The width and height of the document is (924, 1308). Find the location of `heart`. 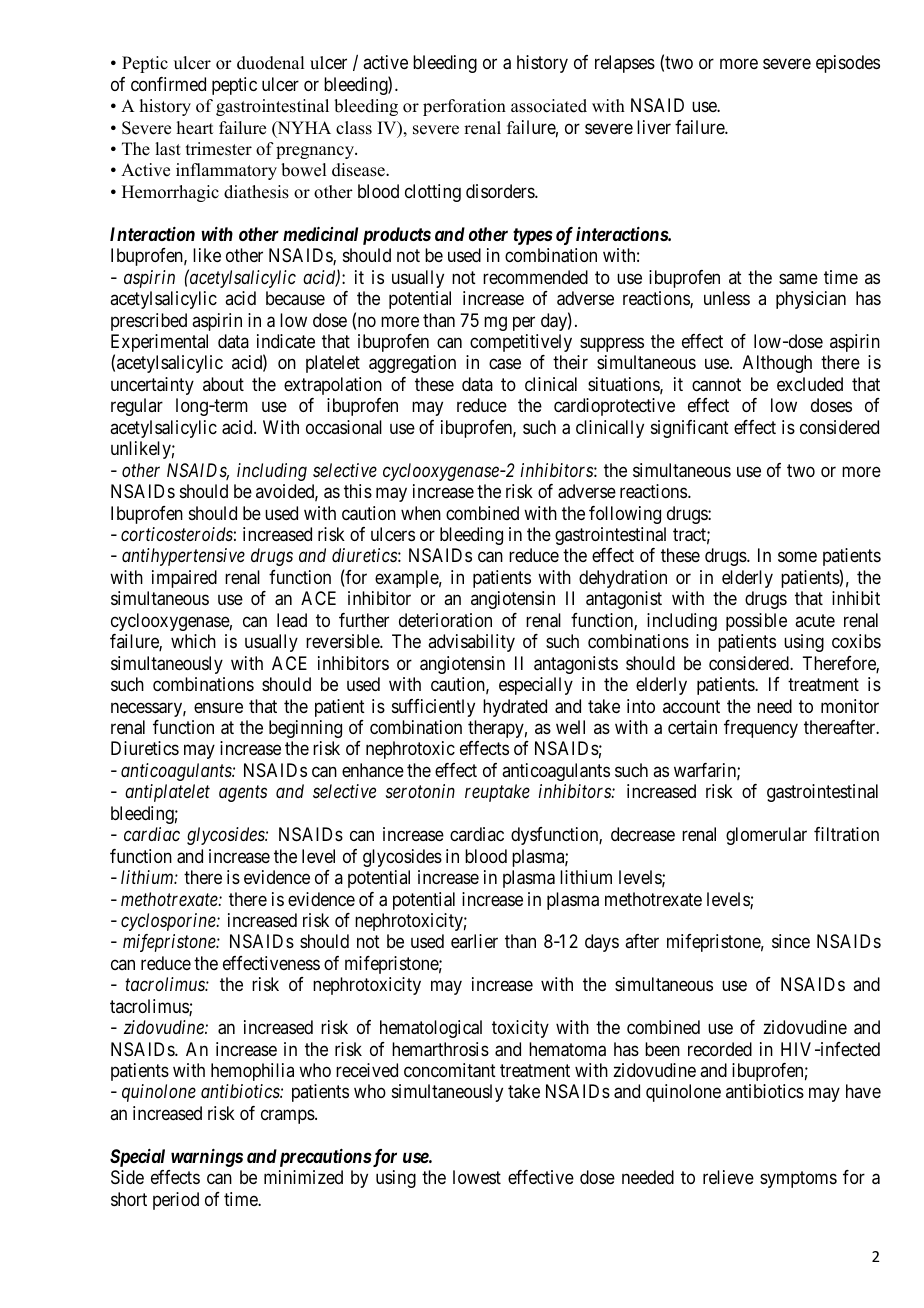

heart is located at coordinates (195, 128).
